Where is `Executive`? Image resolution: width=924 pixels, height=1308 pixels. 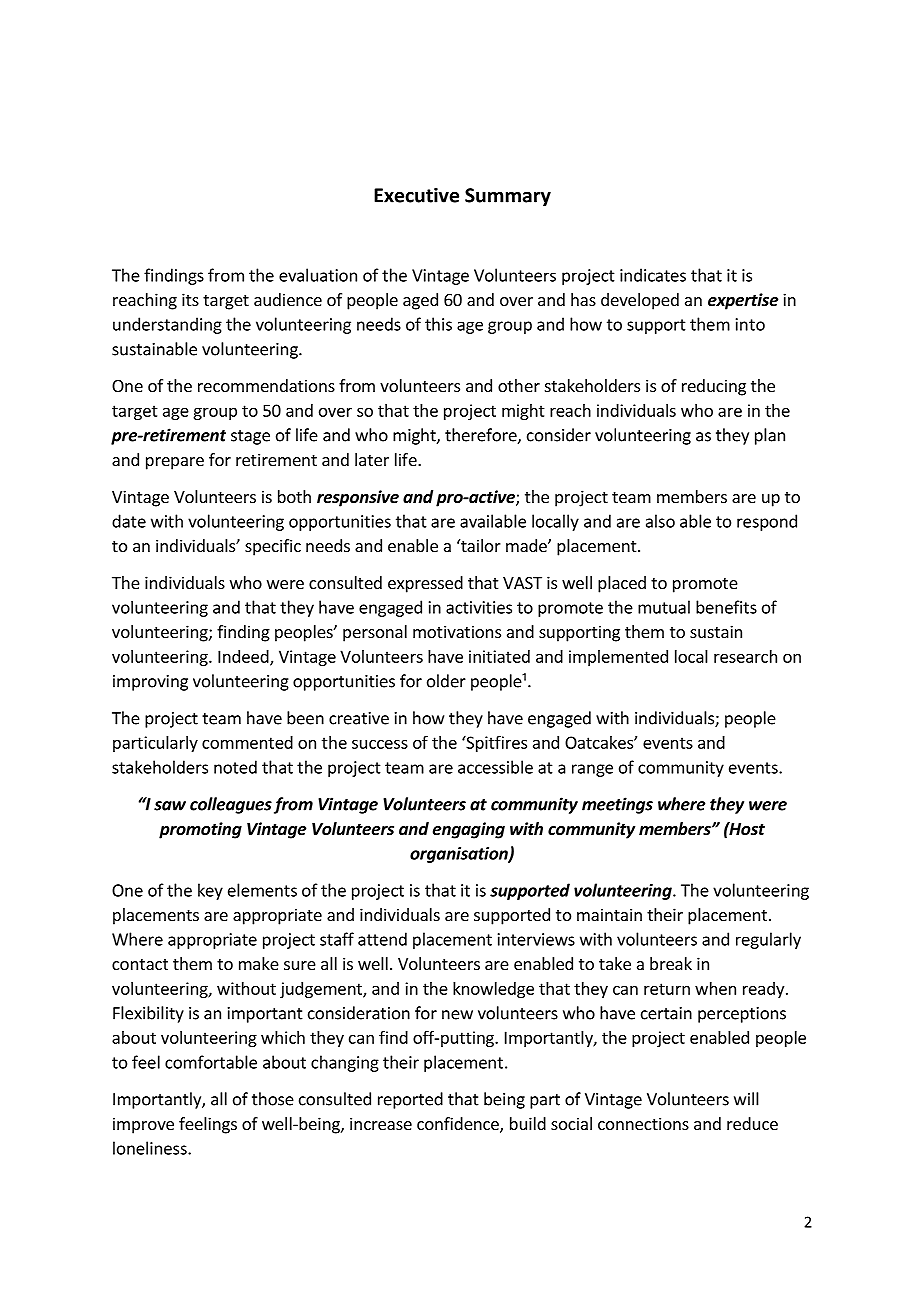
Executive is located at coordinates (416, 195).
